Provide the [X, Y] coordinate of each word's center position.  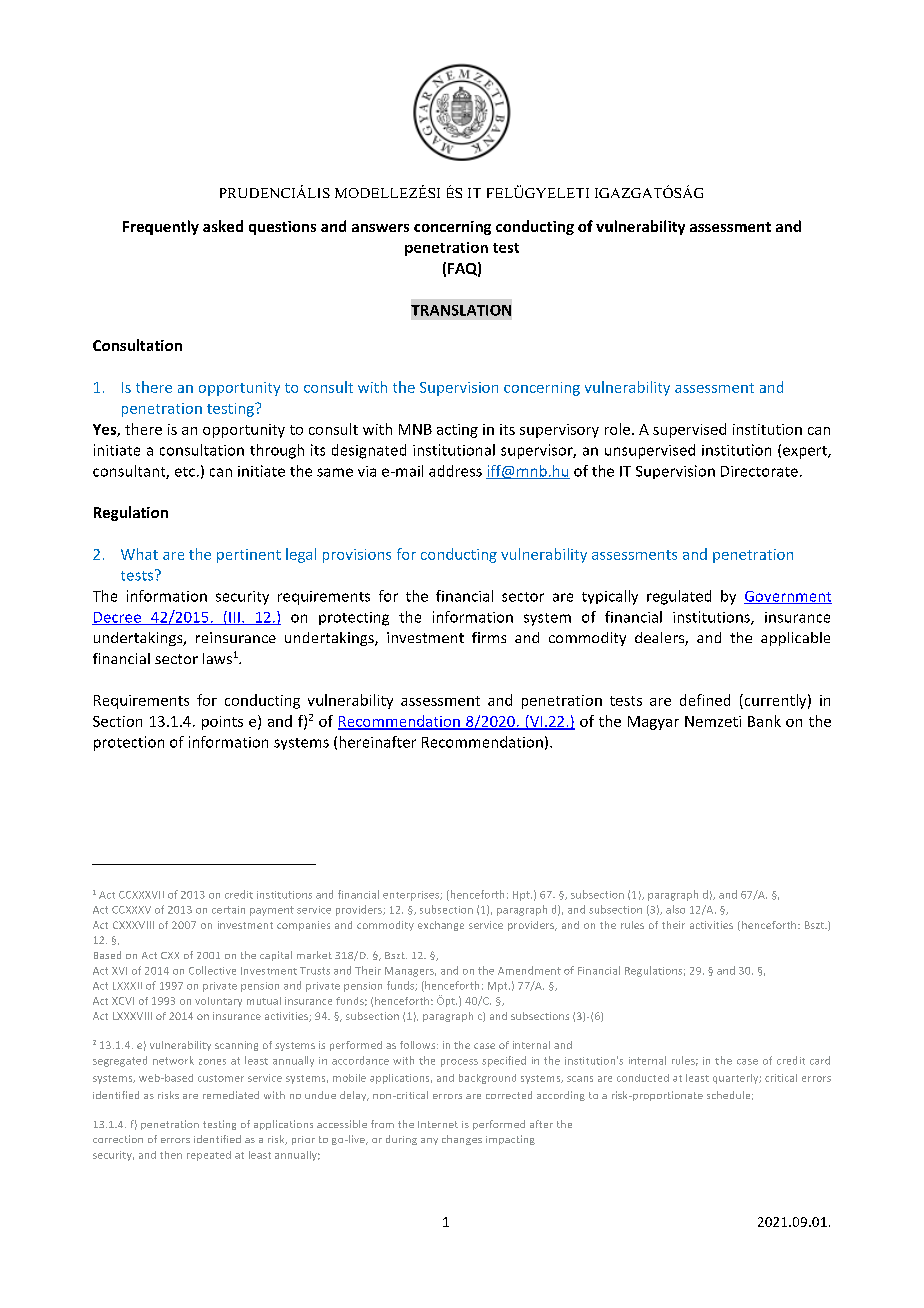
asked [223, 226]
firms [489, 637]
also [675, 909]
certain [228, 910]
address [455, 471]
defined [705, 700]
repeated [209, 1156]
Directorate [759, 471]
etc [185, 472]
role [617, 429]
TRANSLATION [461, 310]
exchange [441, 926]
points [222, 723]
